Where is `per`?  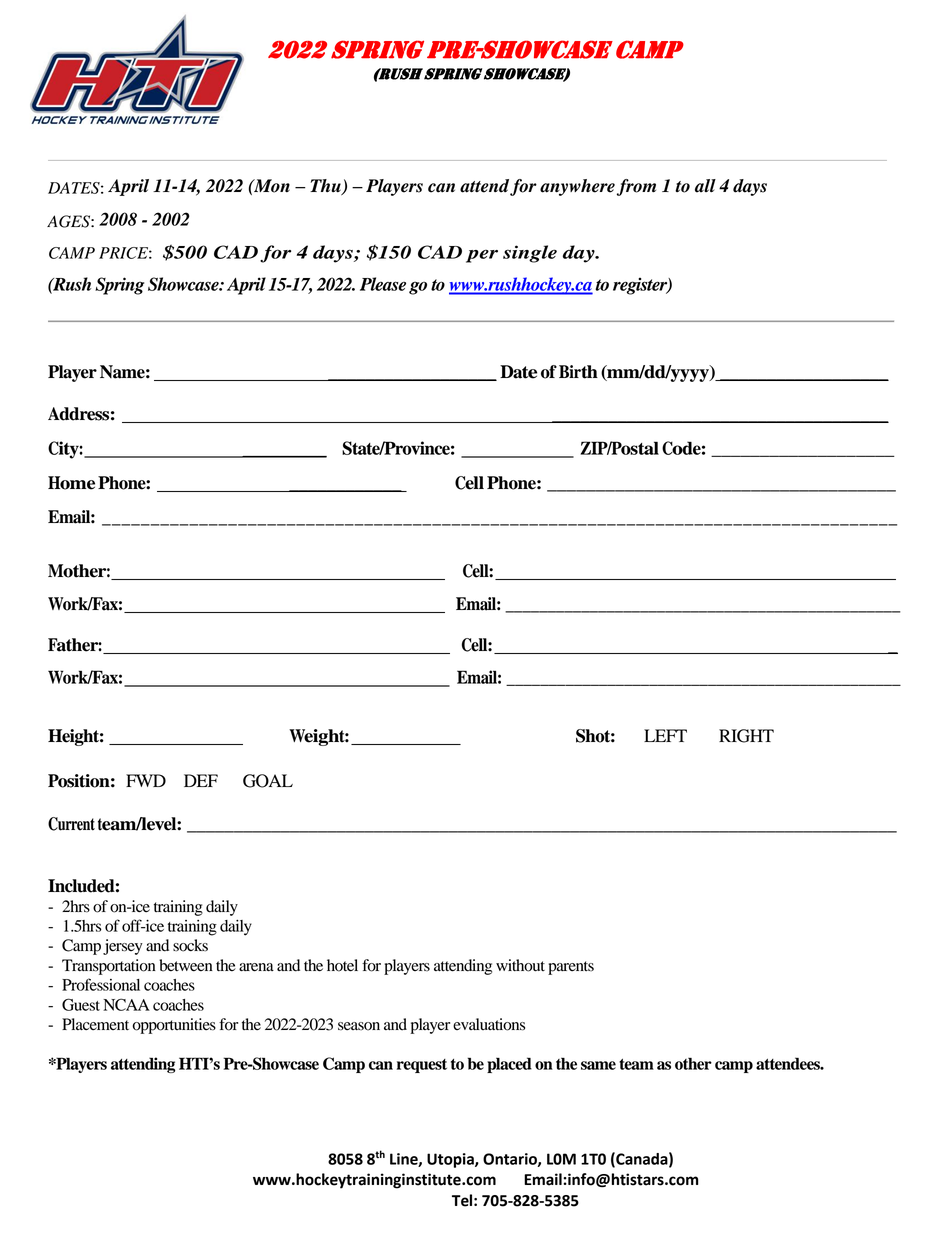 per is located at coordinates (482, 256).
